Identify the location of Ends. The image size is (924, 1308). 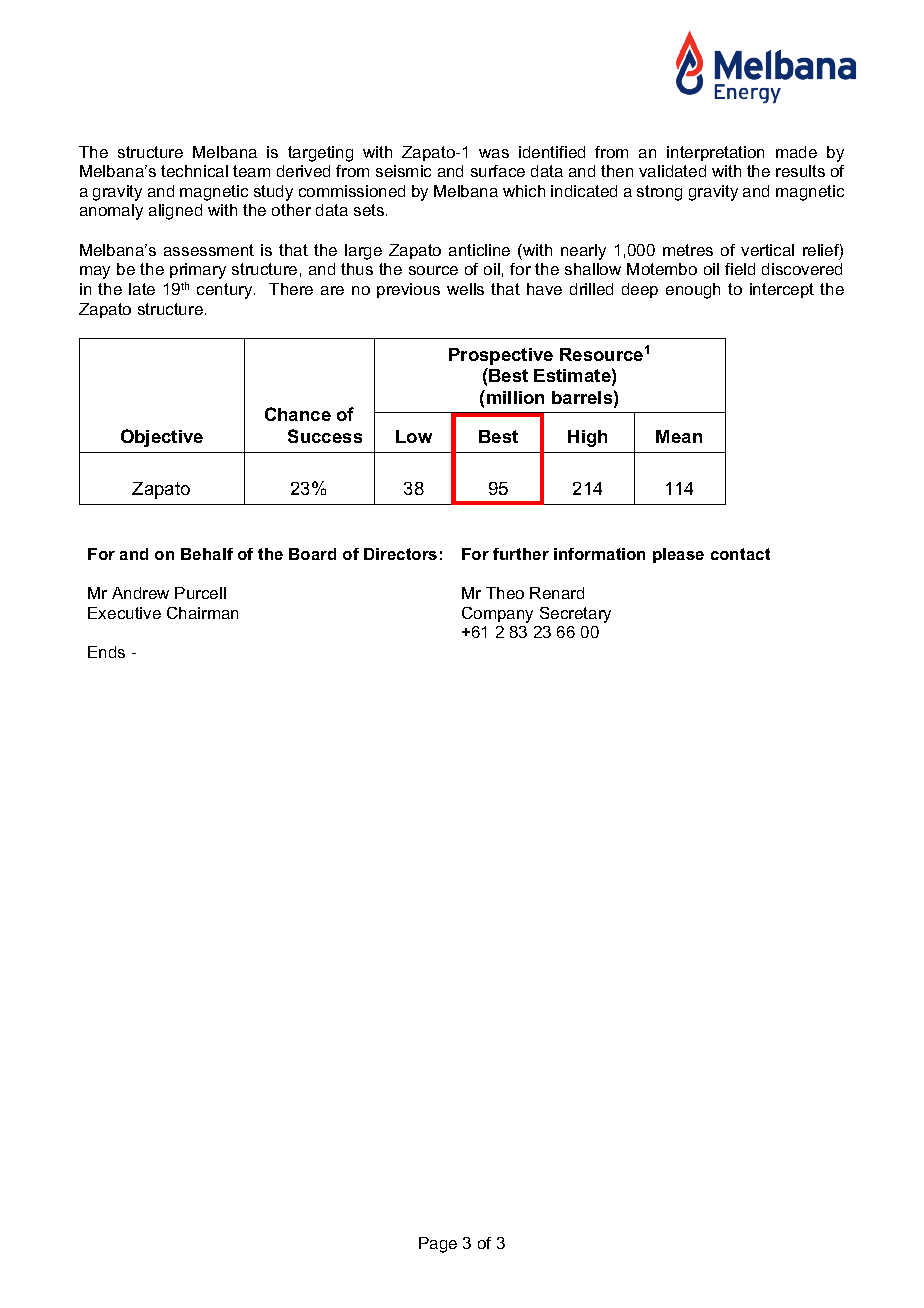
(106, 652).
